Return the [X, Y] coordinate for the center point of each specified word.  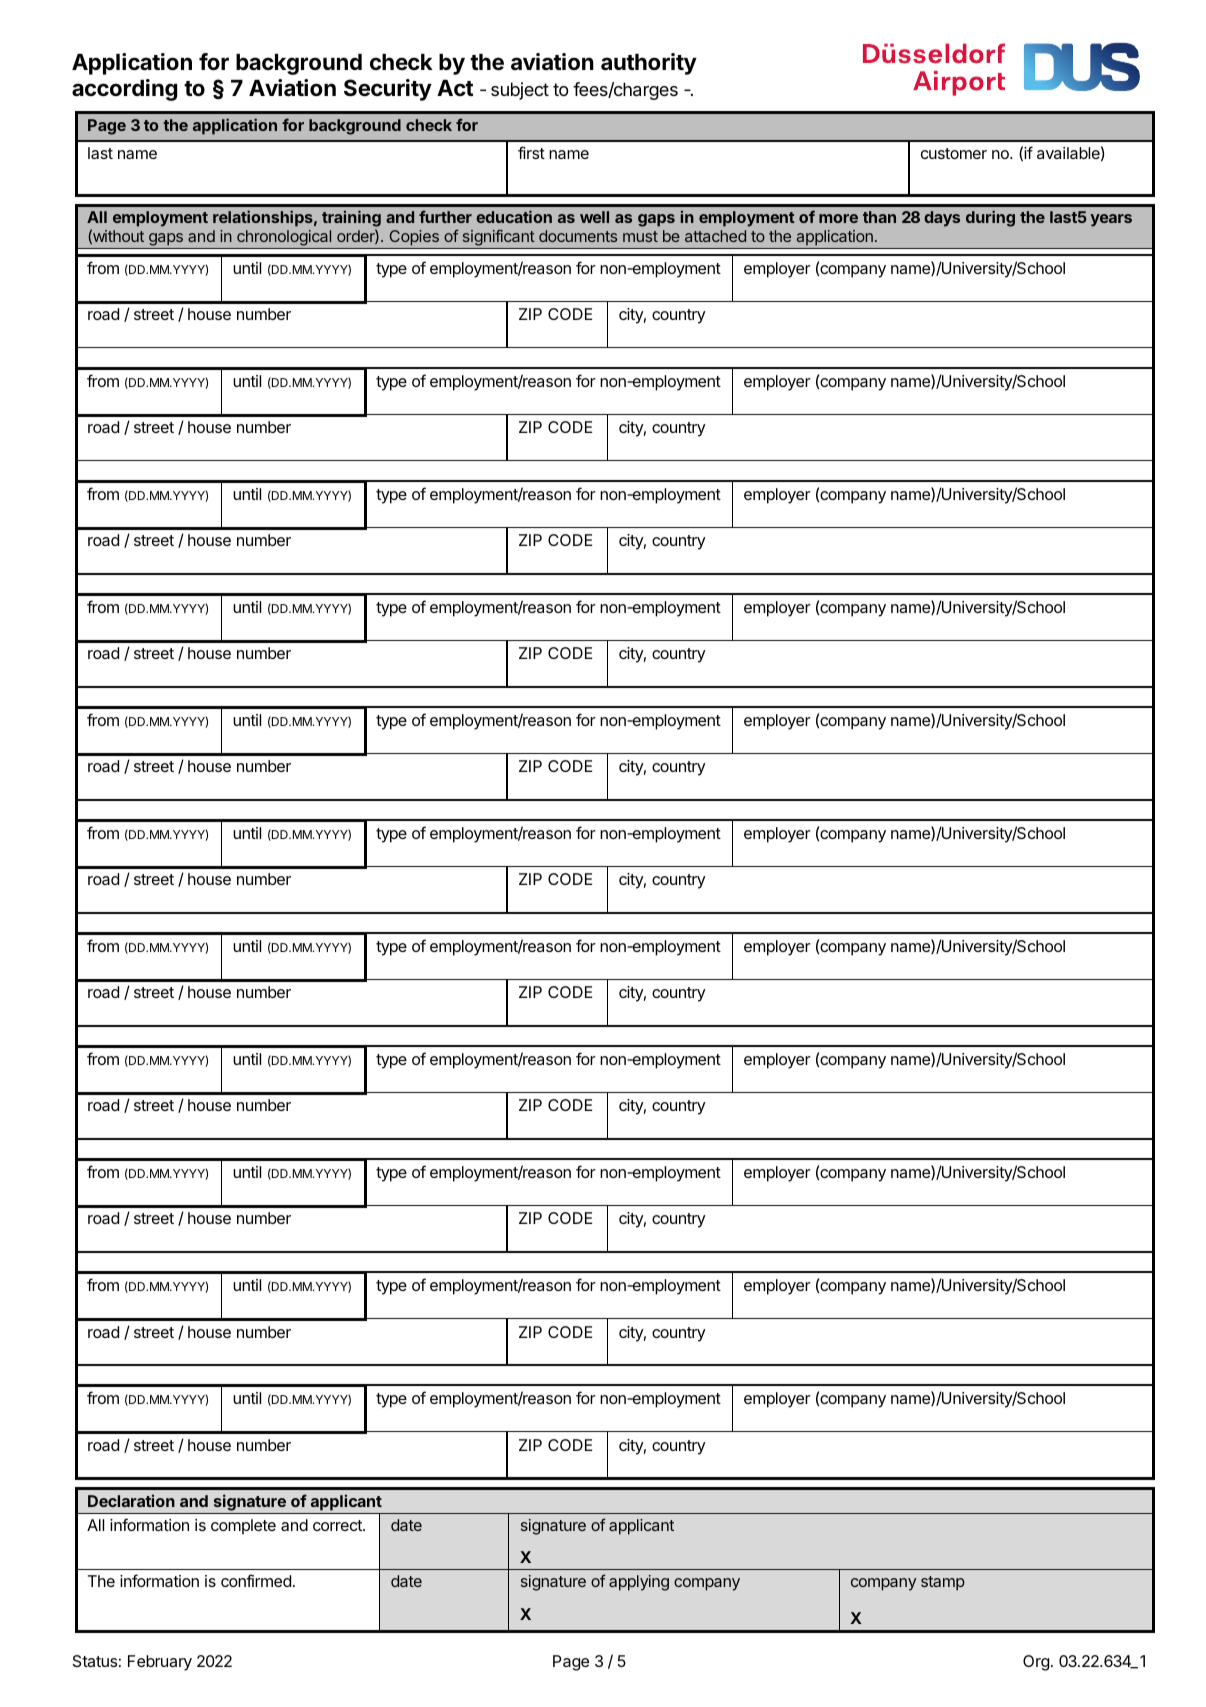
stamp [943, 1583]
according [124, 90]
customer [954, 153]
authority [649, 64]
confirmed [256, 1580]
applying [639, 1583]
